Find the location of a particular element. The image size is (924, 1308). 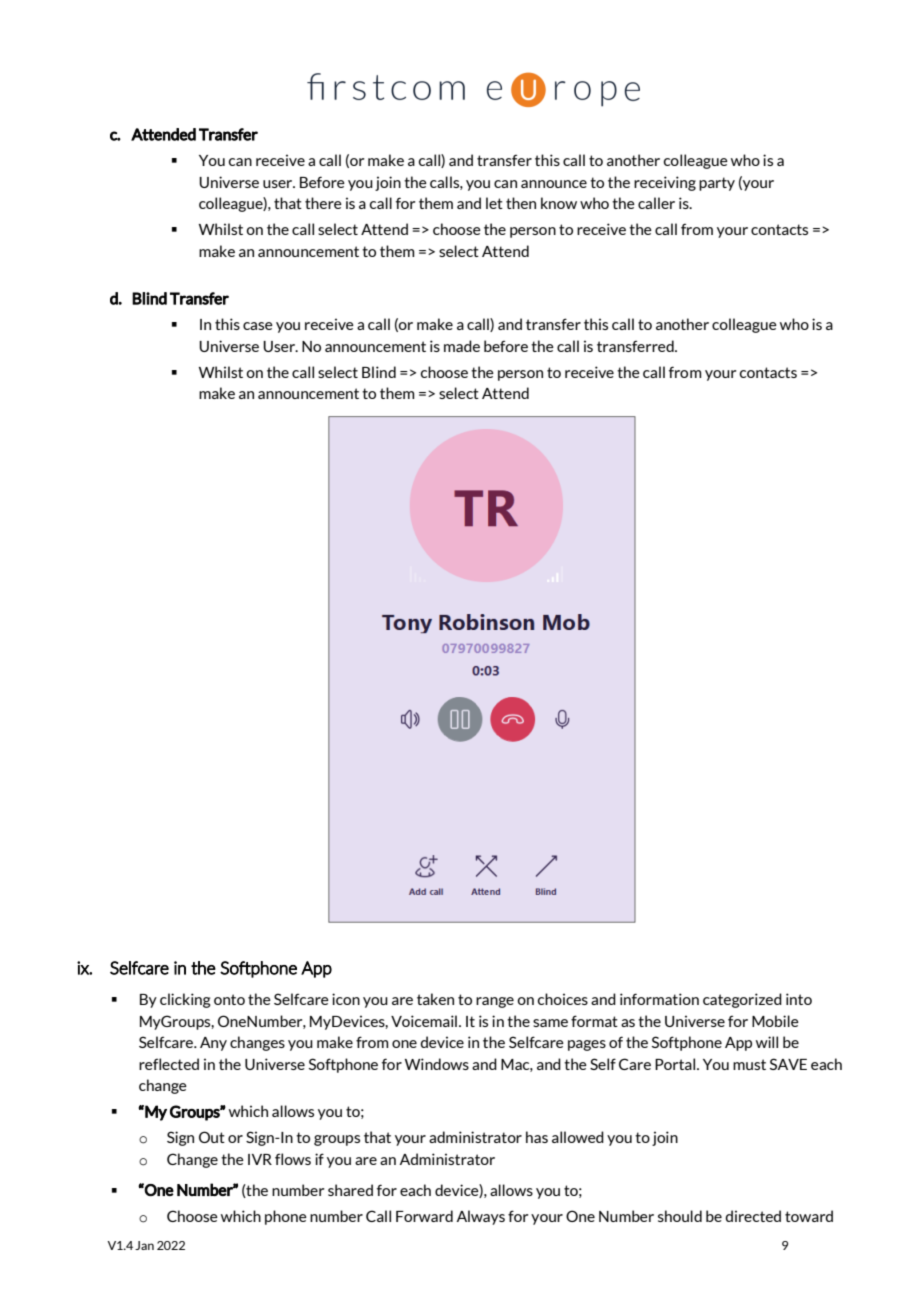

onto is located at coordinates (229, 999).
